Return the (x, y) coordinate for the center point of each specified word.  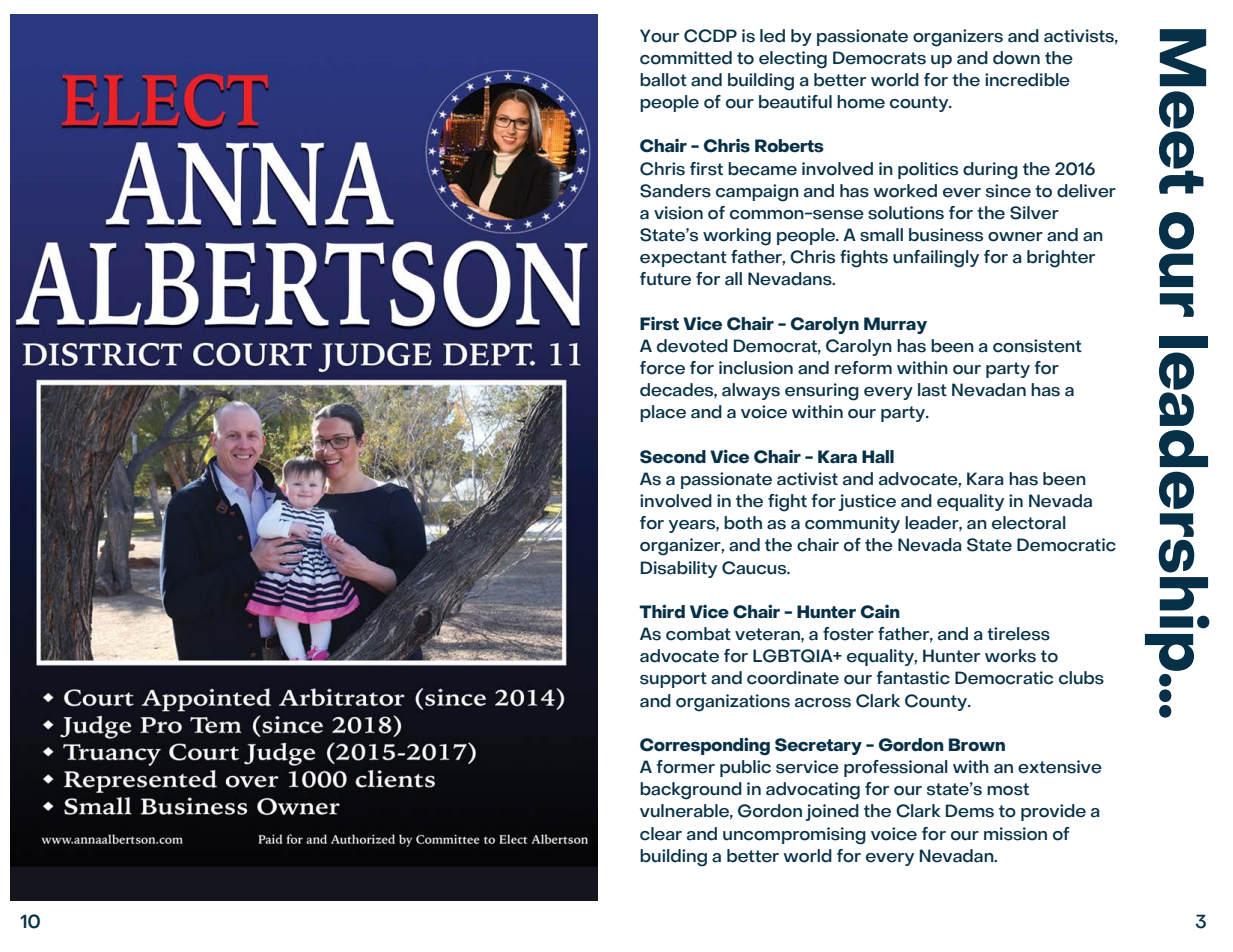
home (861, 102)
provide (1053, 812)
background (691, 791)
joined (832, 812)
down (1016, 58)
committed (686, 58)
